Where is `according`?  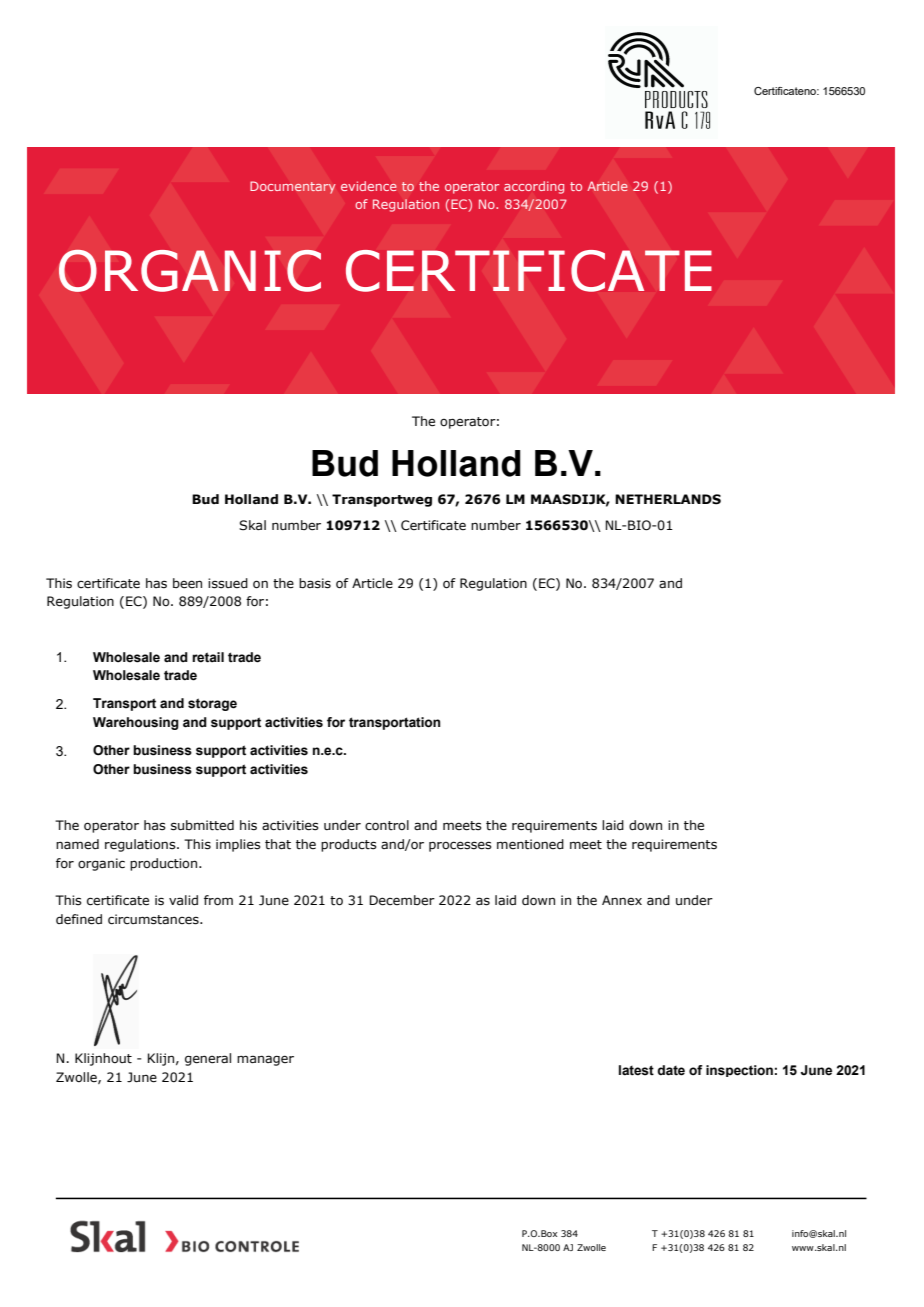
according is located at coordinates (534, 187).
